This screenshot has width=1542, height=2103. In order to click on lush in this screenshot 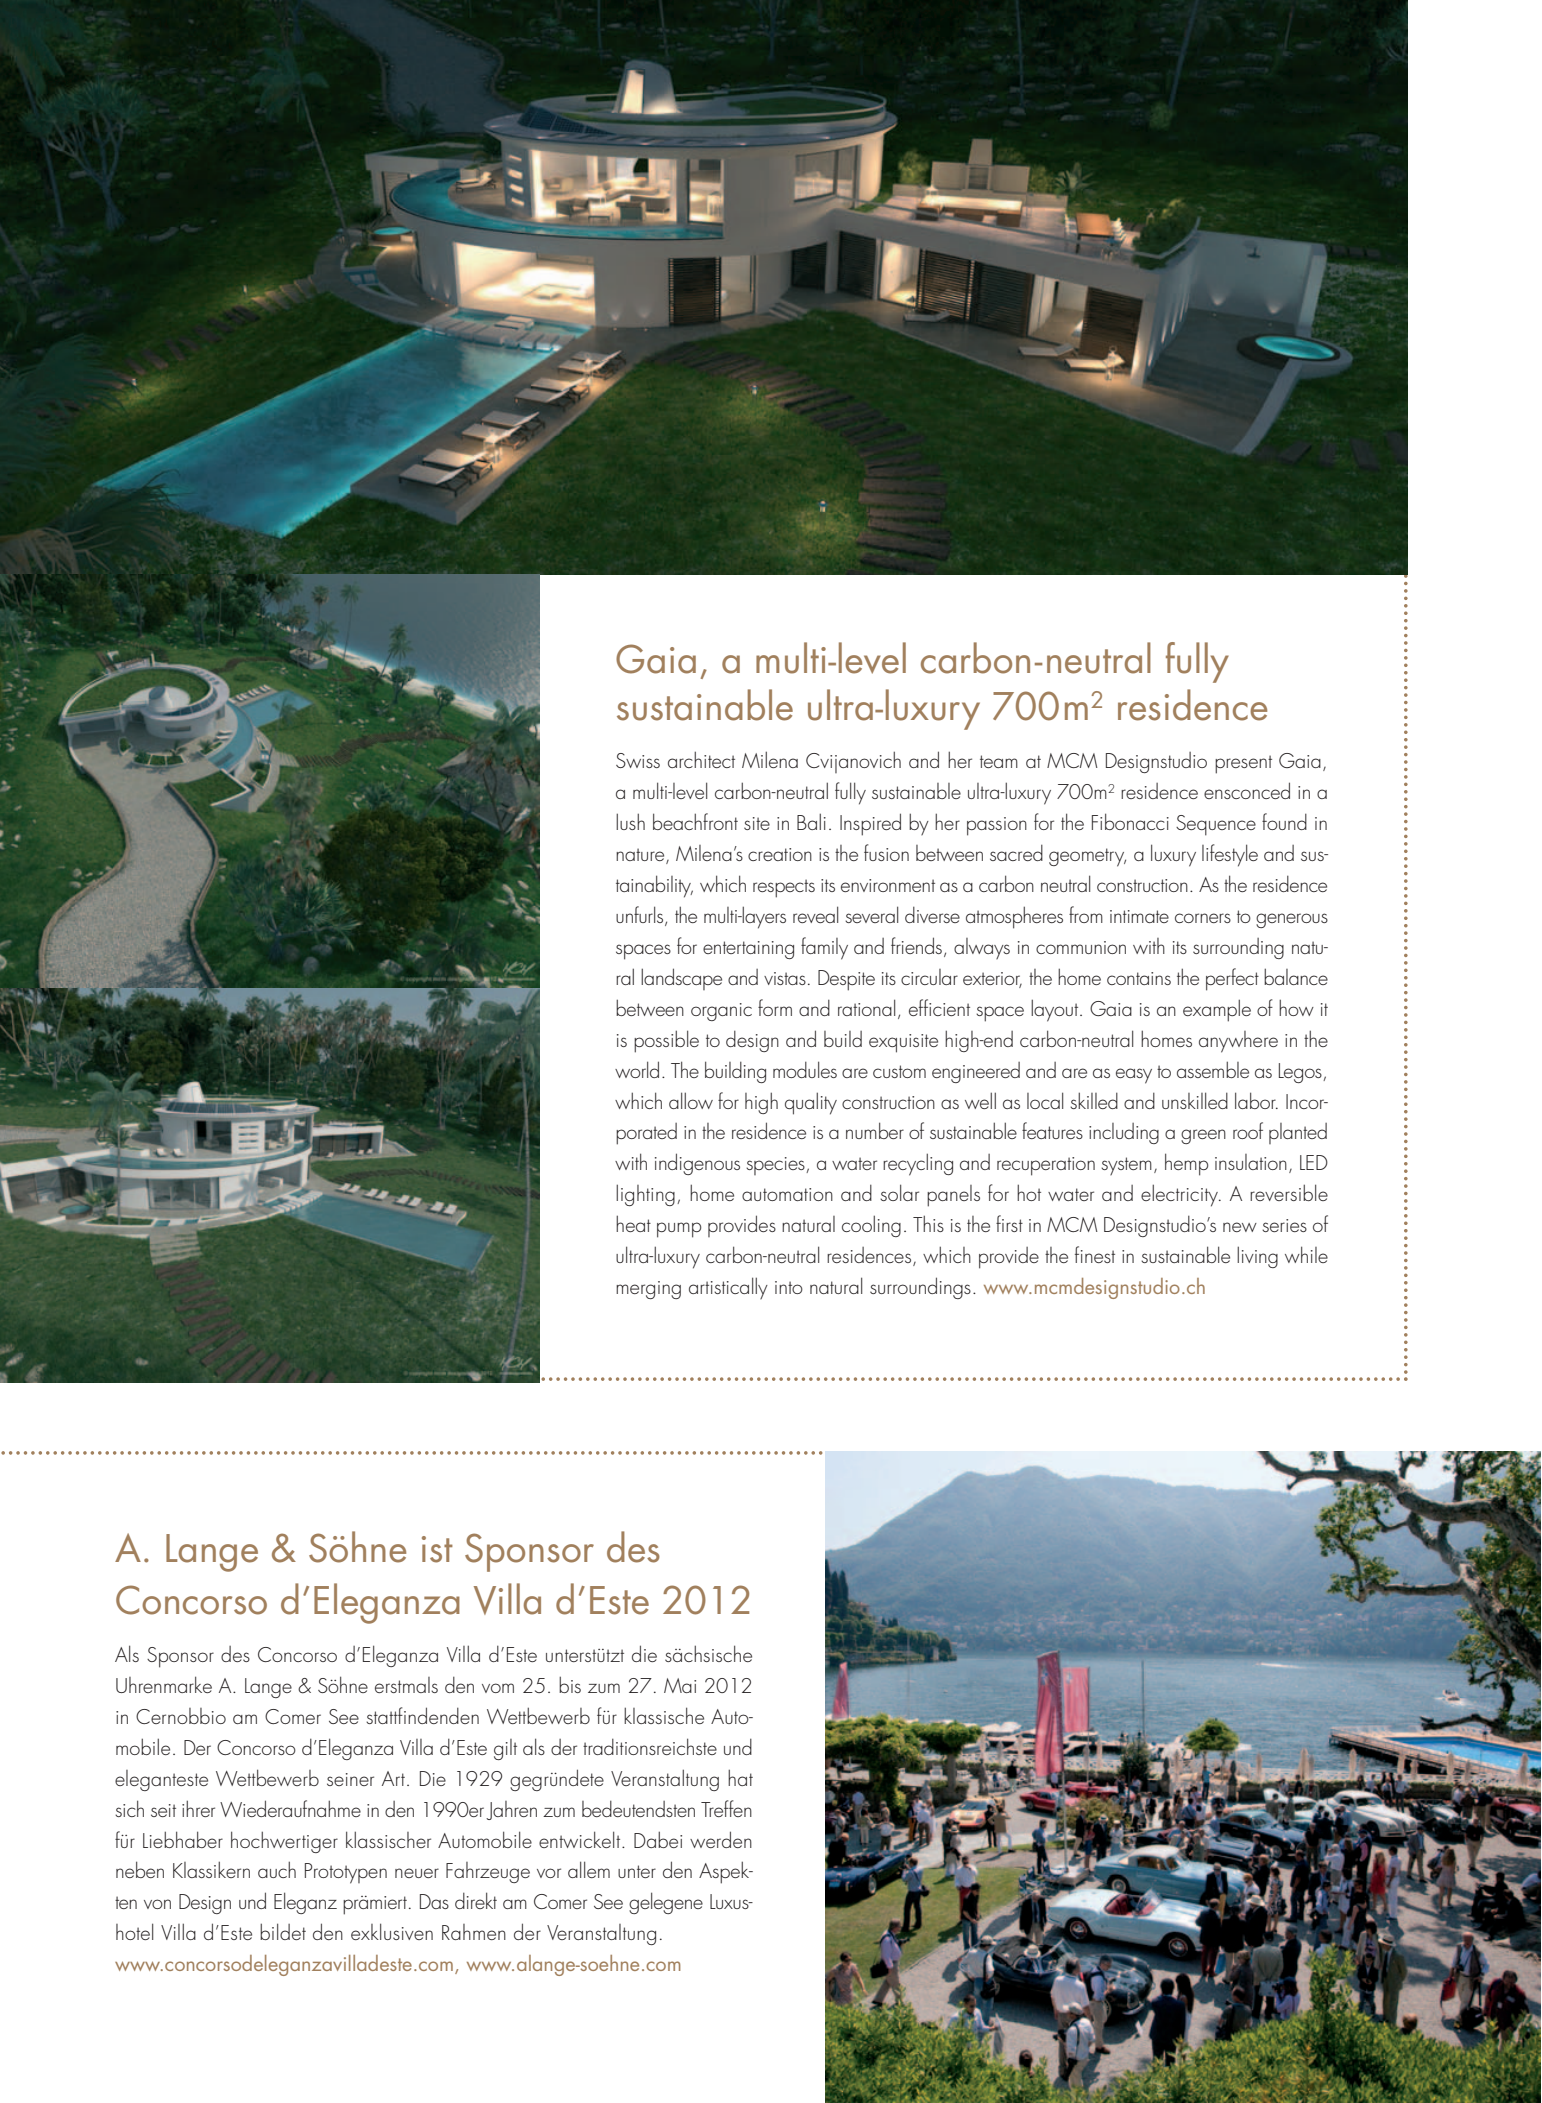, I will do `click(630, 821)`.
